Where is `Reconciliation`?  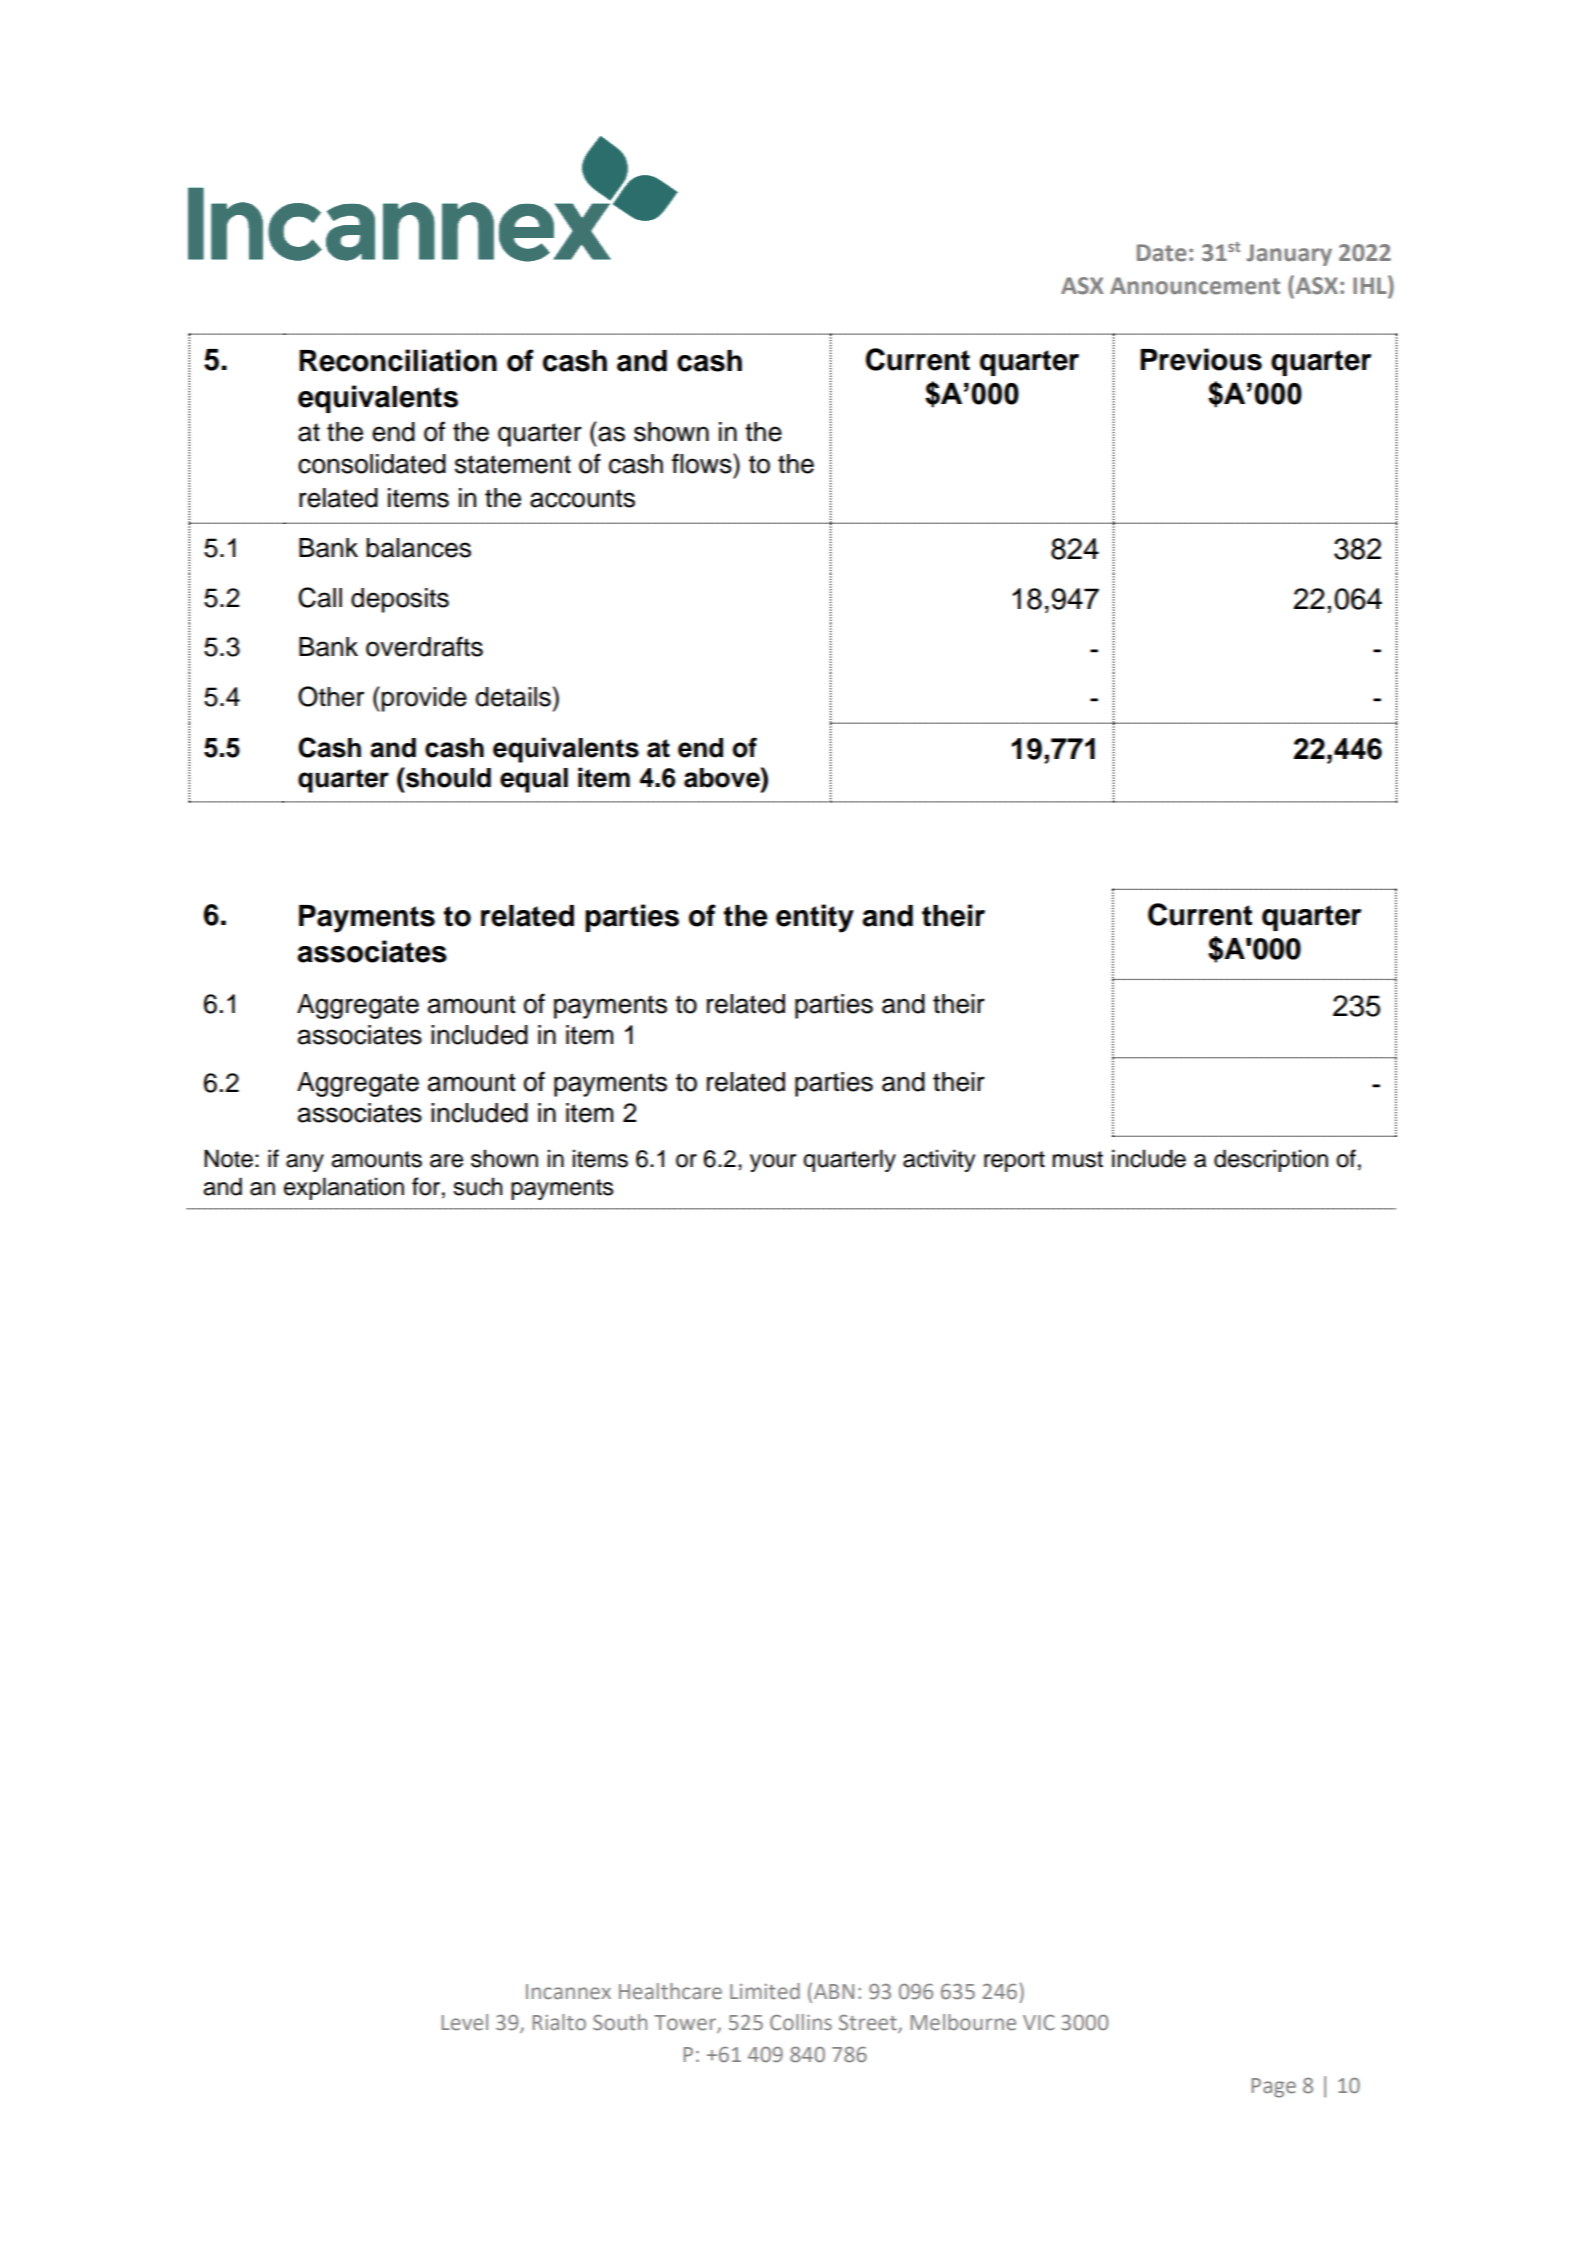
Reconciliation is located at coordinates (398, 360).
